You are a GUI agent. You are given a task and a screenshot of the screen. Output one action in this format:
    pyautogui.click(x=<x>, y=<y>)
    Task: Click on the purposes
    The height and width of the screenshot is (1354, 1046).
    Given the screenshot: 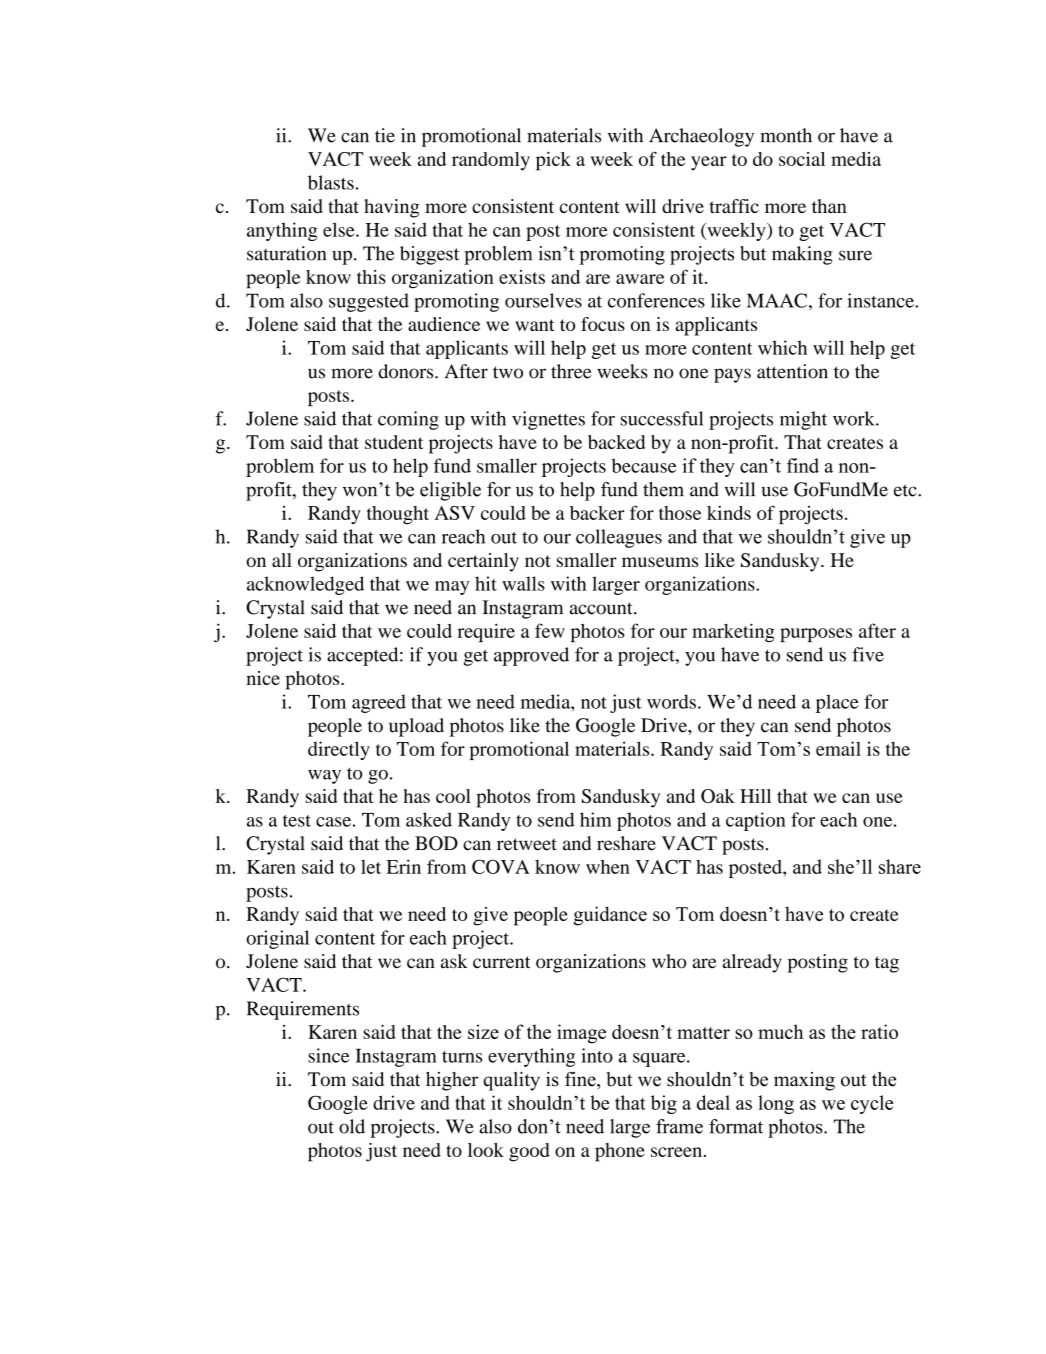 What is the action you would take?
    pyautogui.click(x=816, y=635)
